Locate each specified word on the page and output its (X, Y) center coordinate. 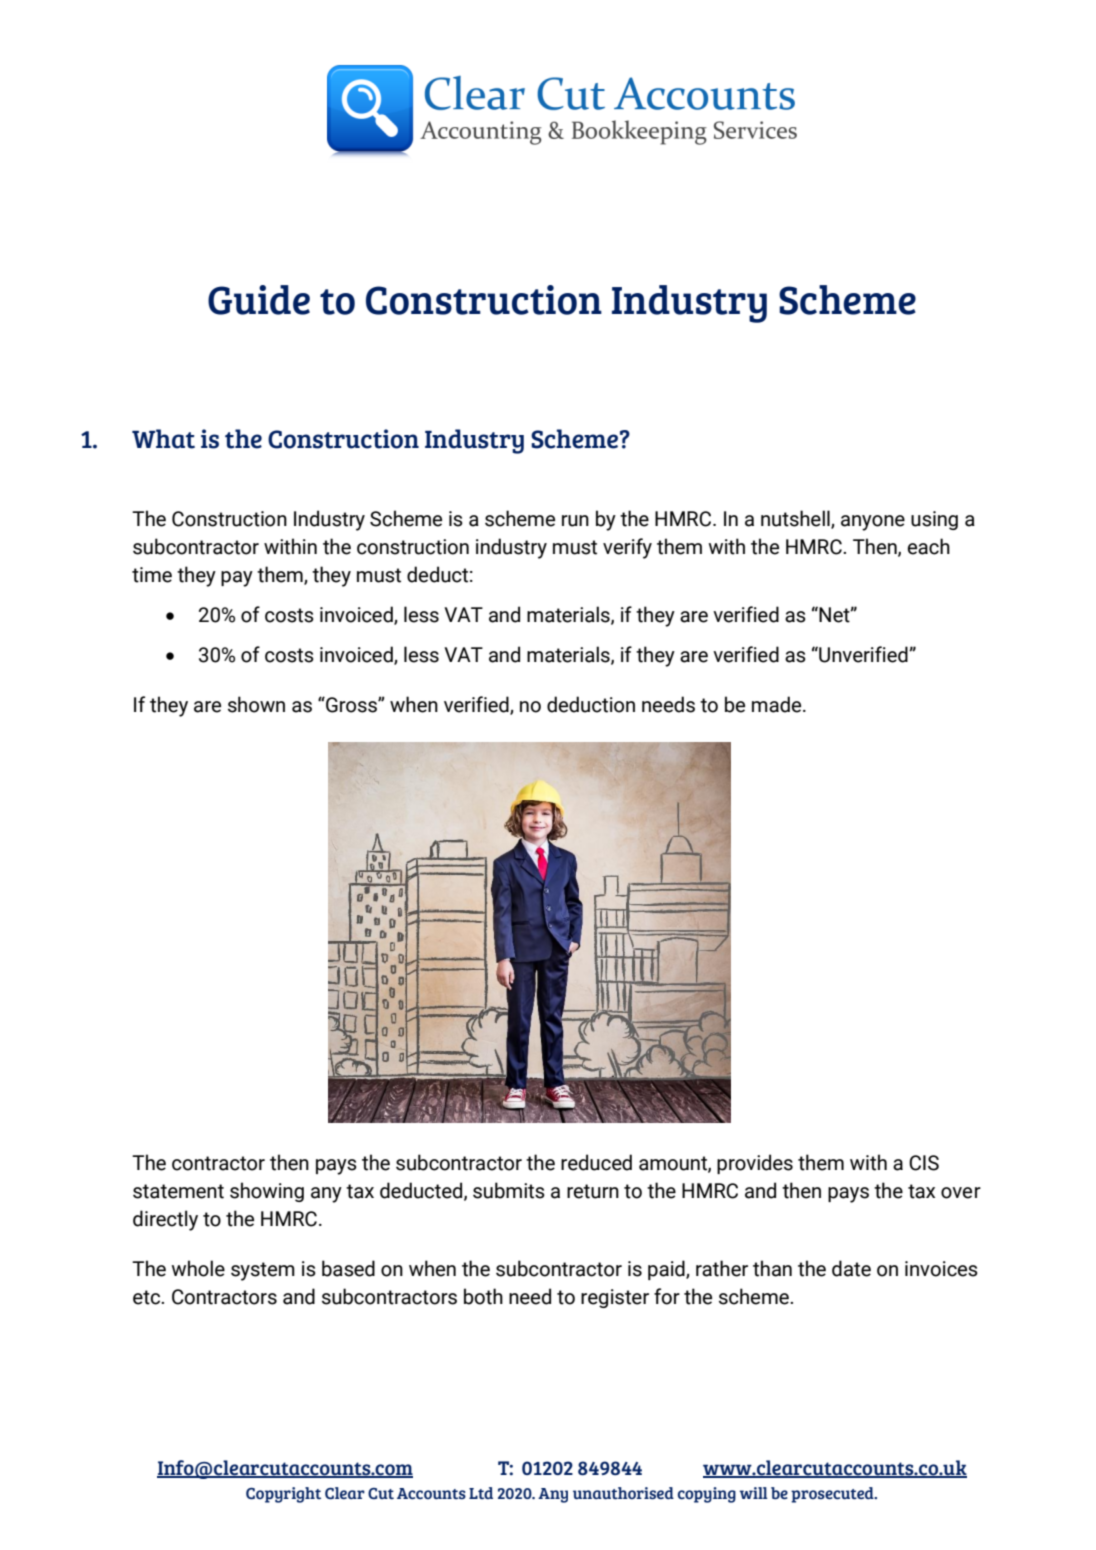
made (778, 704)
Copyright (283, 1495)
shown (256, 704)
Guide (259, 300)
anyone (873, 523)
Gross (351, 705)
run (575, 521)
